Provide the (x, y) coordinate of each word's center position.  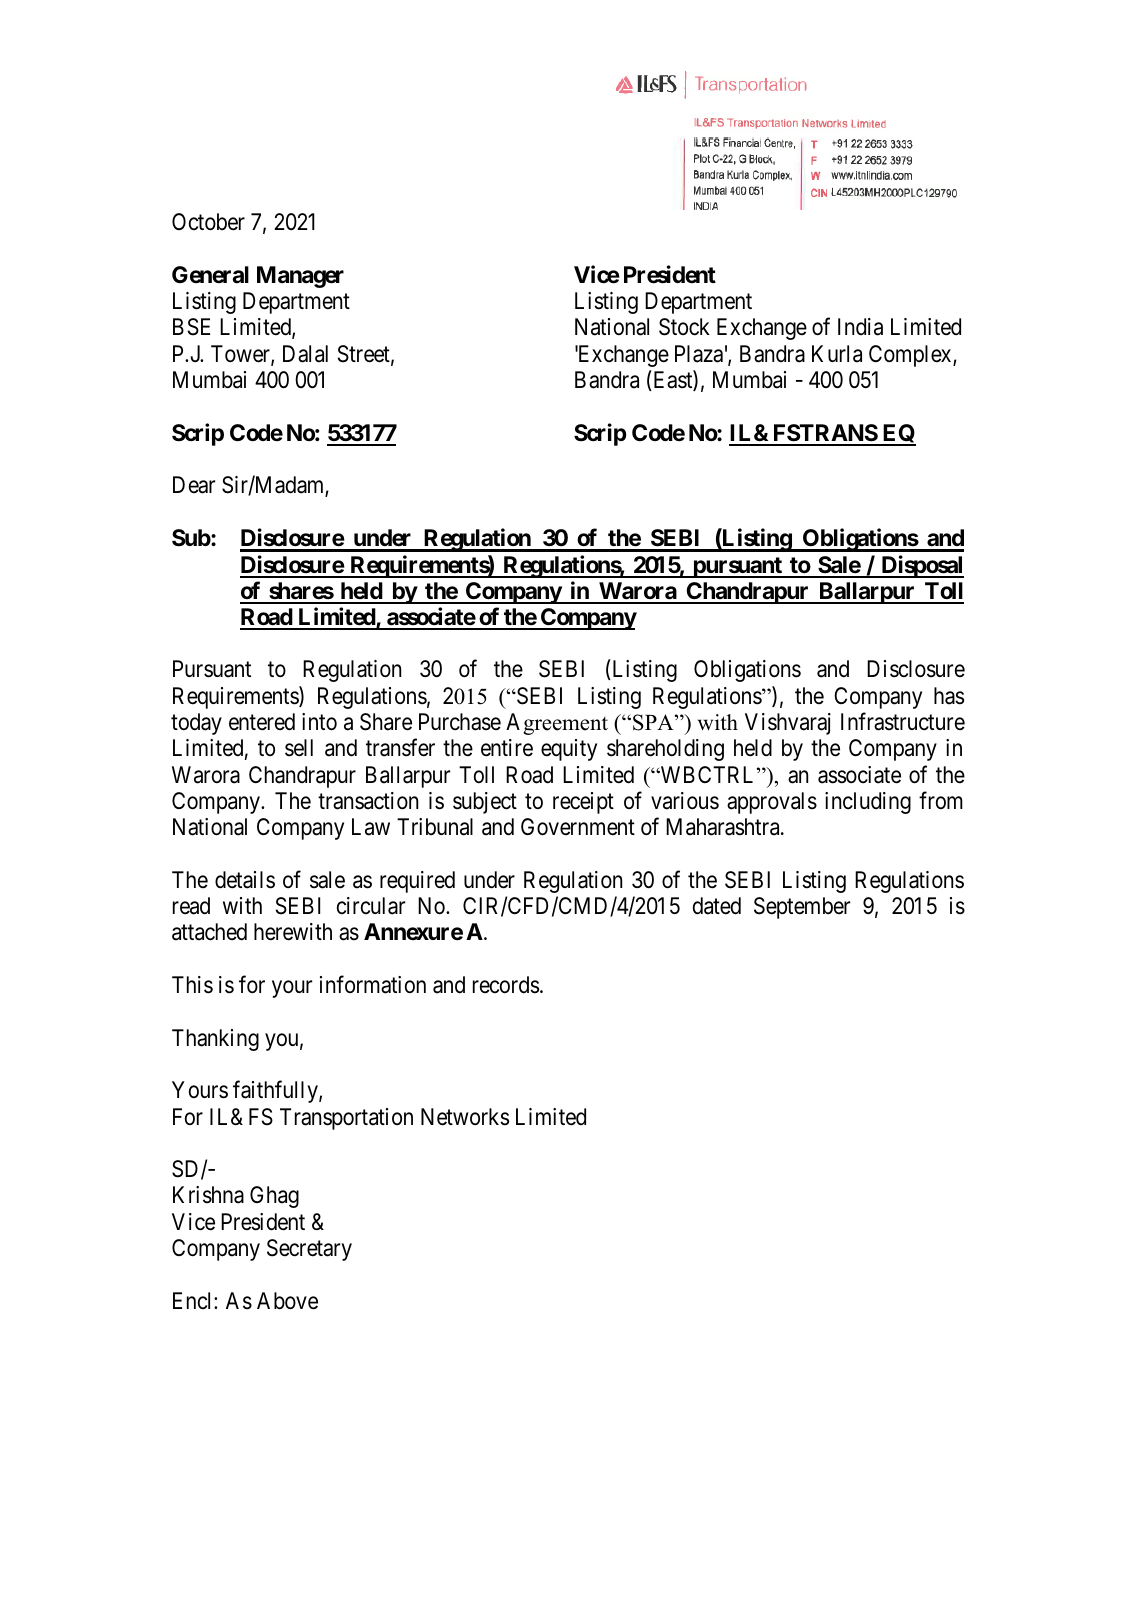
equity (569, 750)
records (506, 985)
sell (299, 748)
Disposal (921, 566)
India (860, 327)
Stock (684, 327)
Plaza (699, 354)
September (802, 908)
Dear (194, 485)
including (868, 803)
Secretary (309, 1250)
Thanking (215, 1040)
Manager (300, 277)
